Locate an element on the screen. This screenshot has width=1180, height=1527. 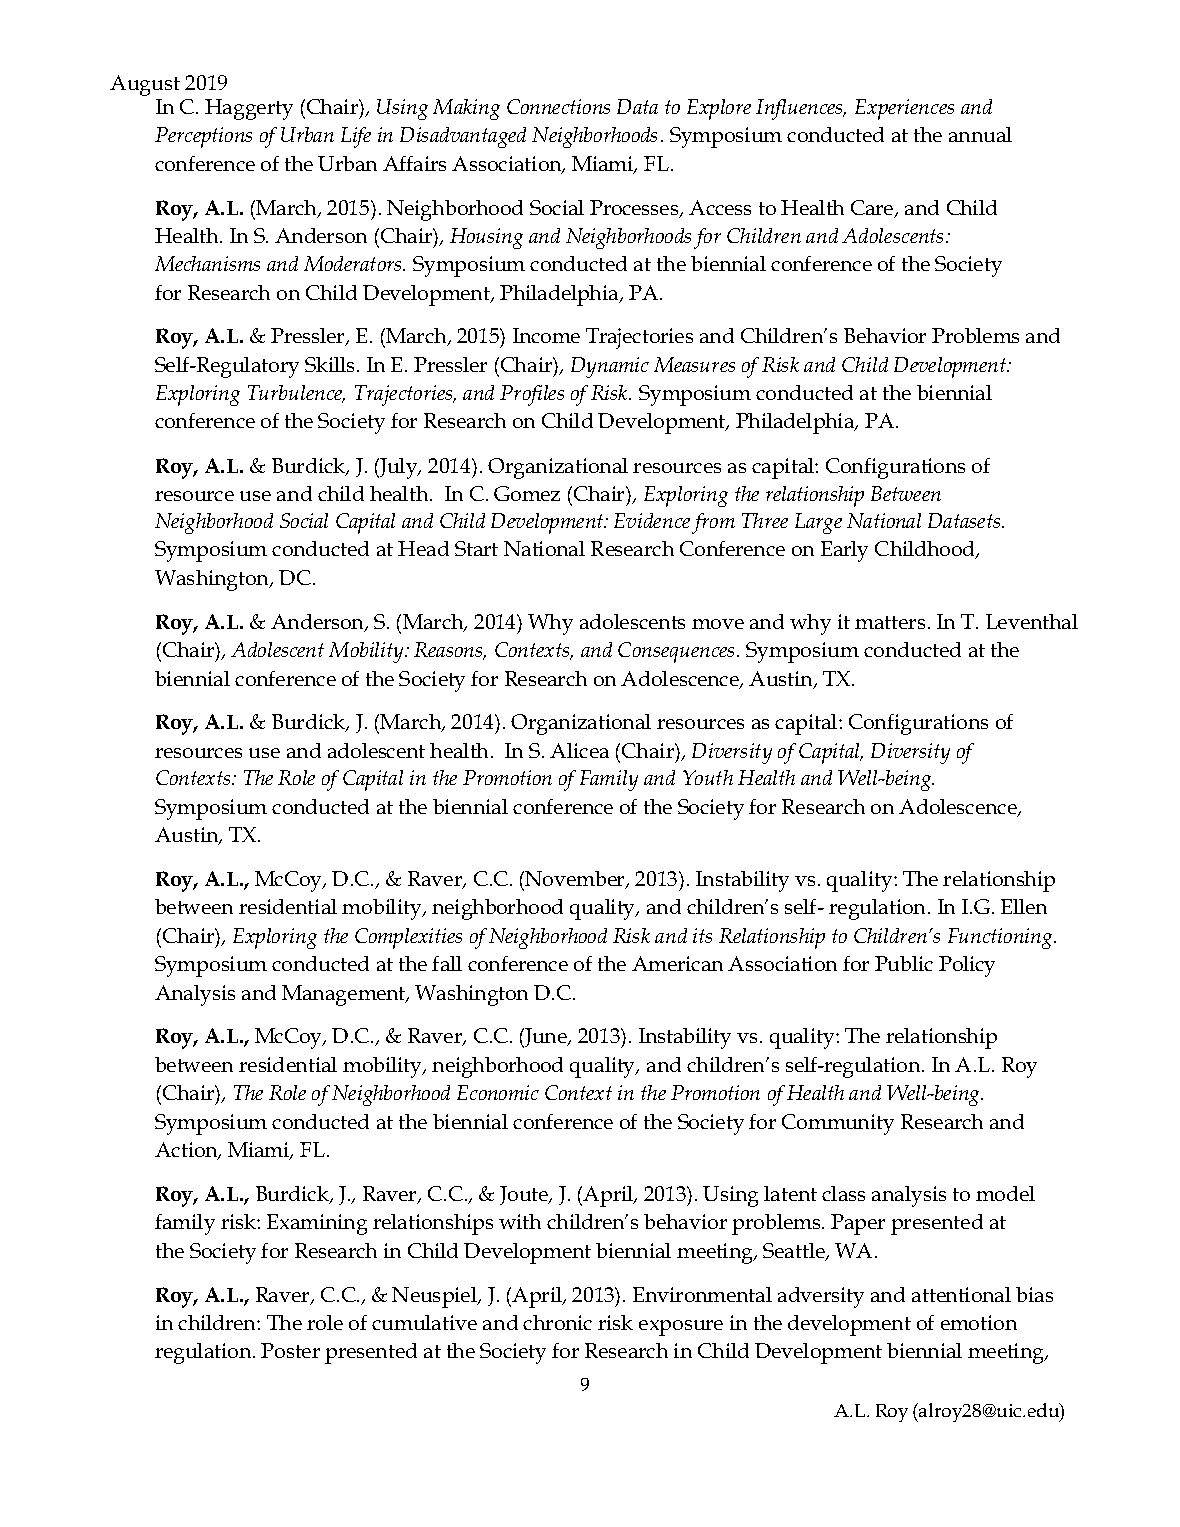
Perceptions is located at coordinates (203, 137).
